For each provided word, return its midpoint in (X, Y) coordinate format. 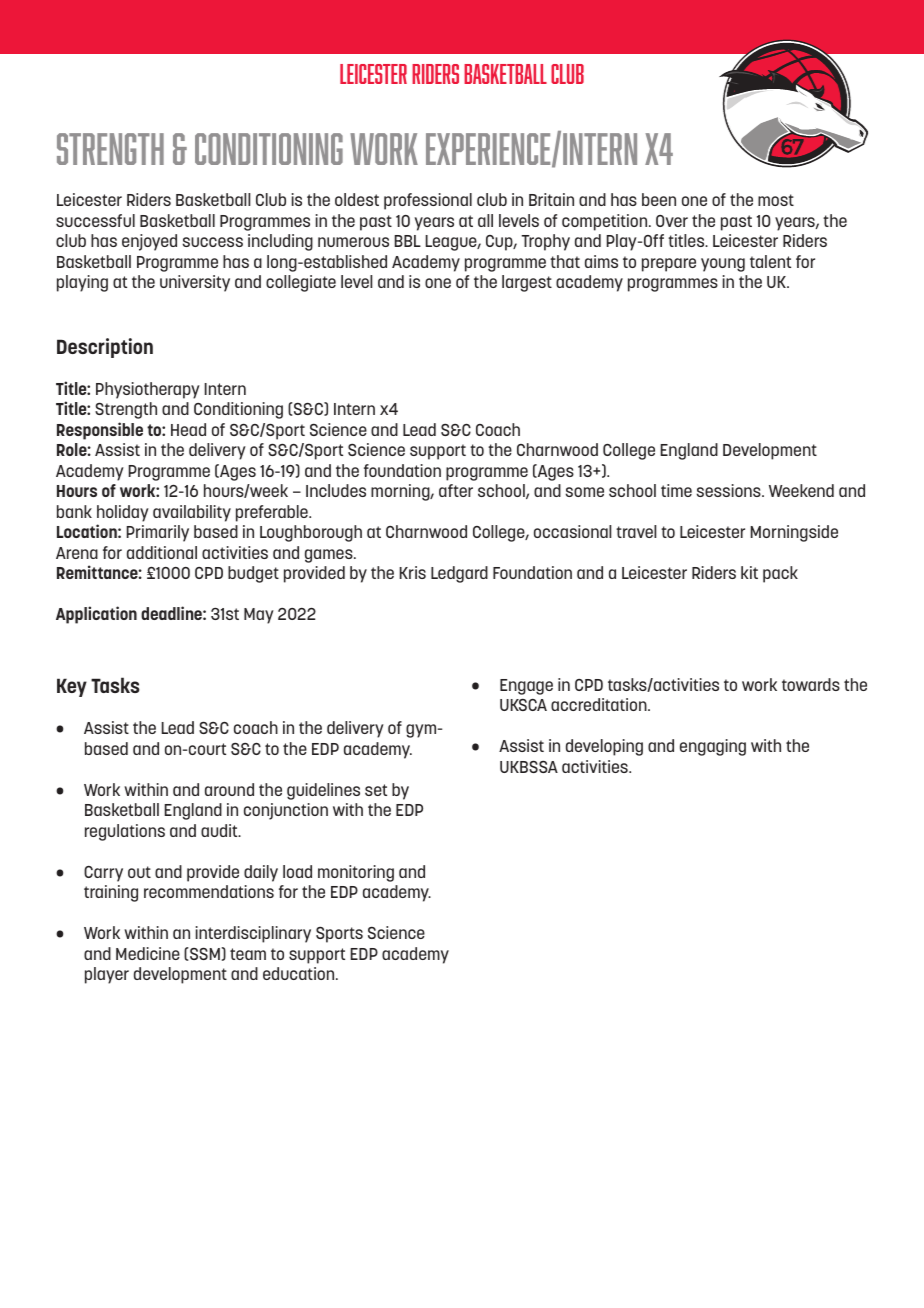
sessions (729, 490)
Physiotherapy (148, 390)
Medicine (148, 953)
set (376, 790)
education (300, 973)
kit (749, 572)
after (456, 490)
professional (428, 201)
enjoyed (149, 242)
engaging (713, 747)
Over (672, 221)
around (229, 789)
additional (162, 552)
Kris (413, 572)
